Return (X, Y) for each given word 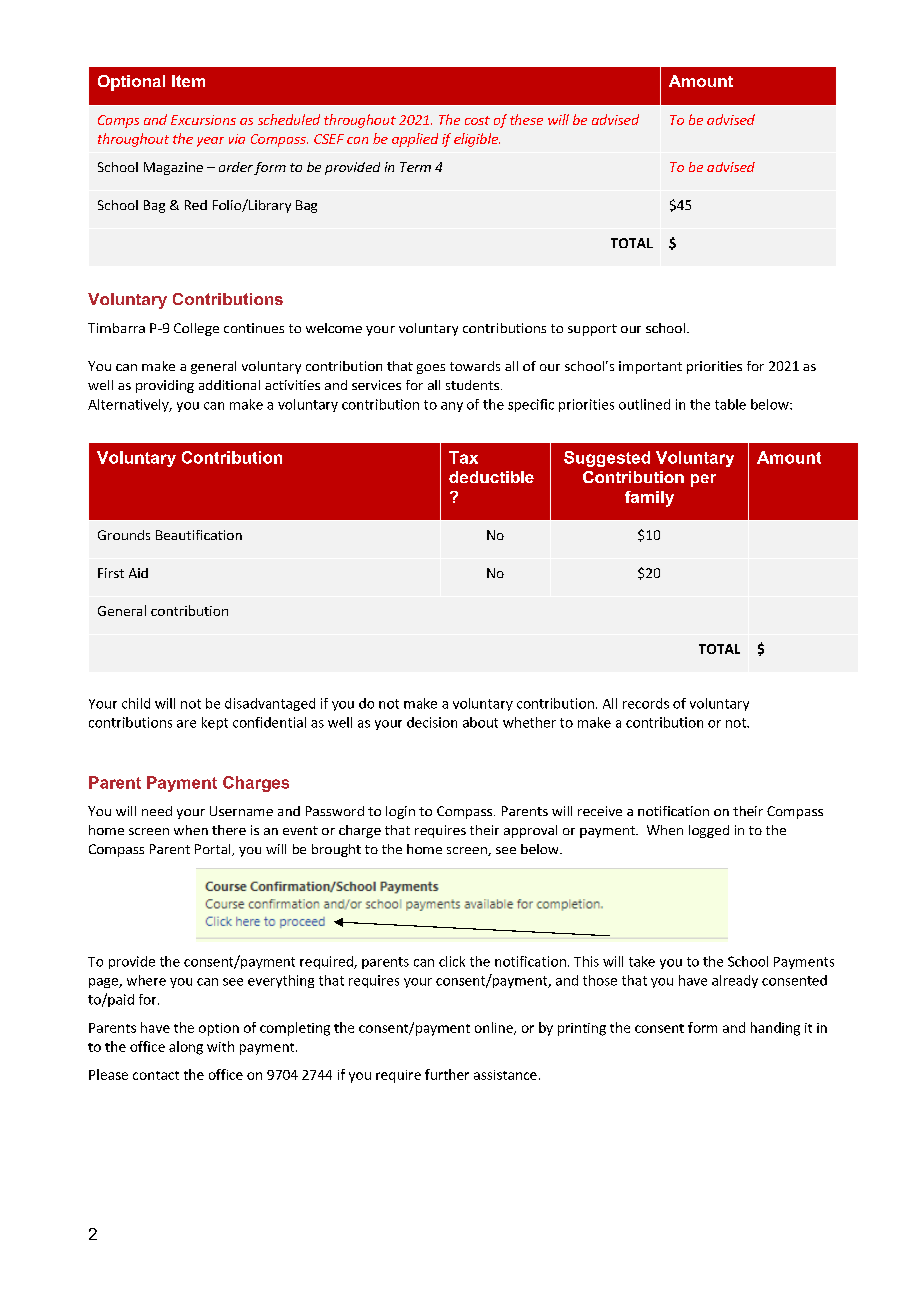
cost (477, 120)
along (186, 1048)
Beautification (199, 535)
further (447, 1074)
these (526, 119)
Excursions (203, 120)
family (649, 499)
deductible (491, 477)
